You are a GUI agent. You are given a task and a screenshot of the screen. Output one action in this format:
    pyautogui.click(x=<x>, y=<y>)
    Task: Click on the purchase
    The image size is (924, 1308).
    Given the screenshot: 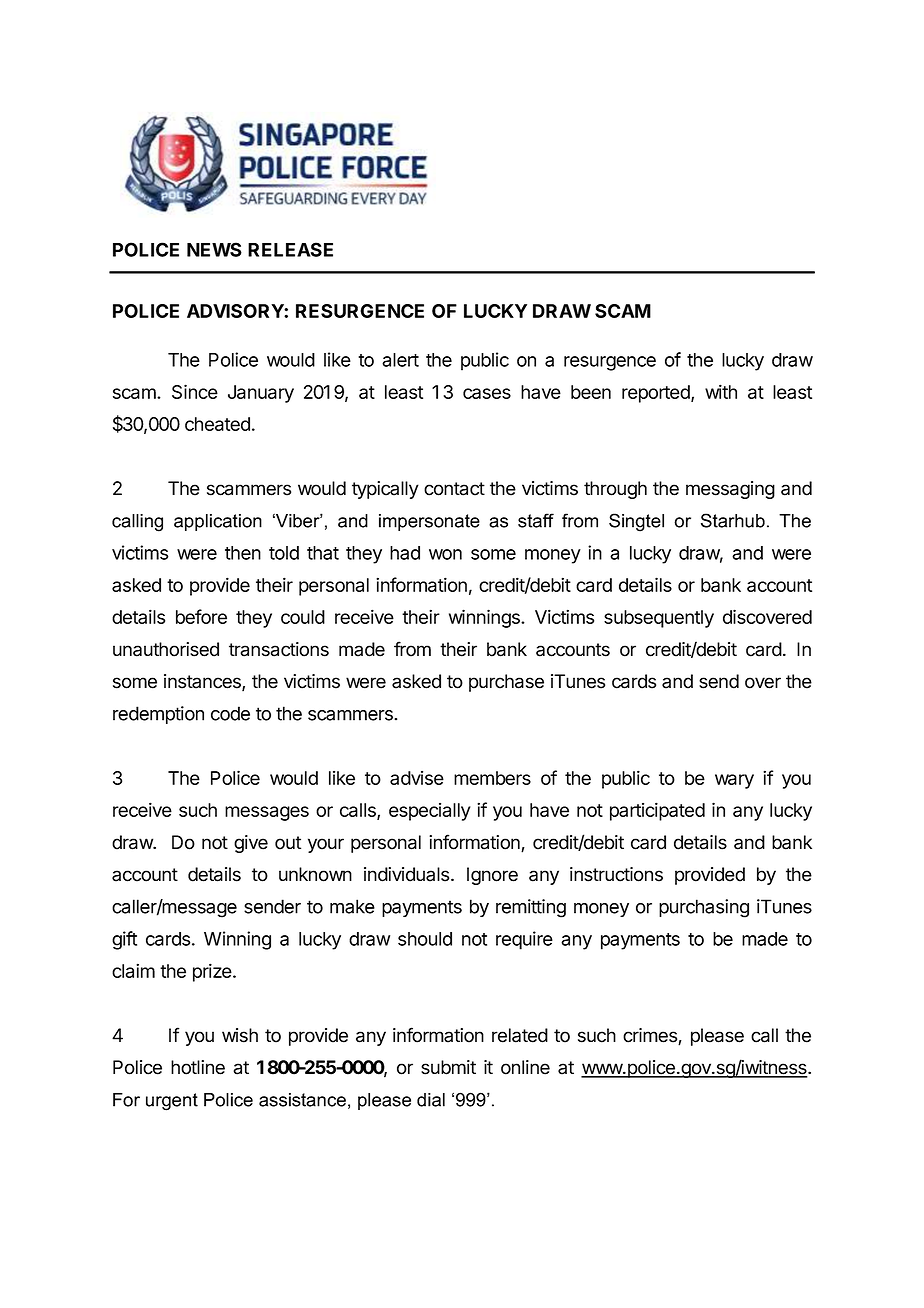 What is the action you would take?
    pyautogui.click(x=506, y=683)
